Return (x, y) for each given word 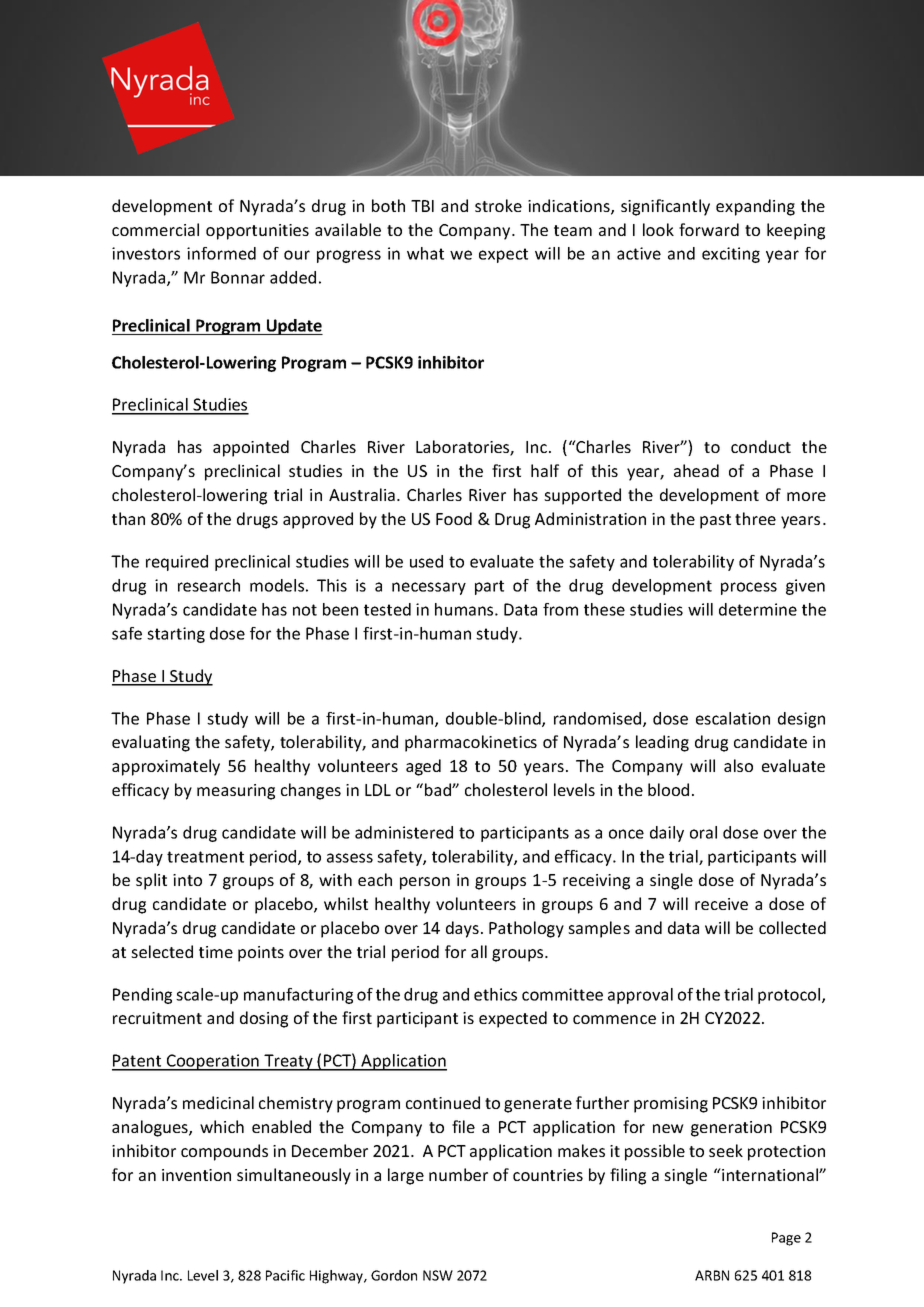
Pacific (285, 1275)
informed (221, 253)
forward (709, 229)
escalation (733, 718)
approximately (166, 767)
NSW (438, 1275)
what (425, 253)
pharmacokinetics (471, 743)
